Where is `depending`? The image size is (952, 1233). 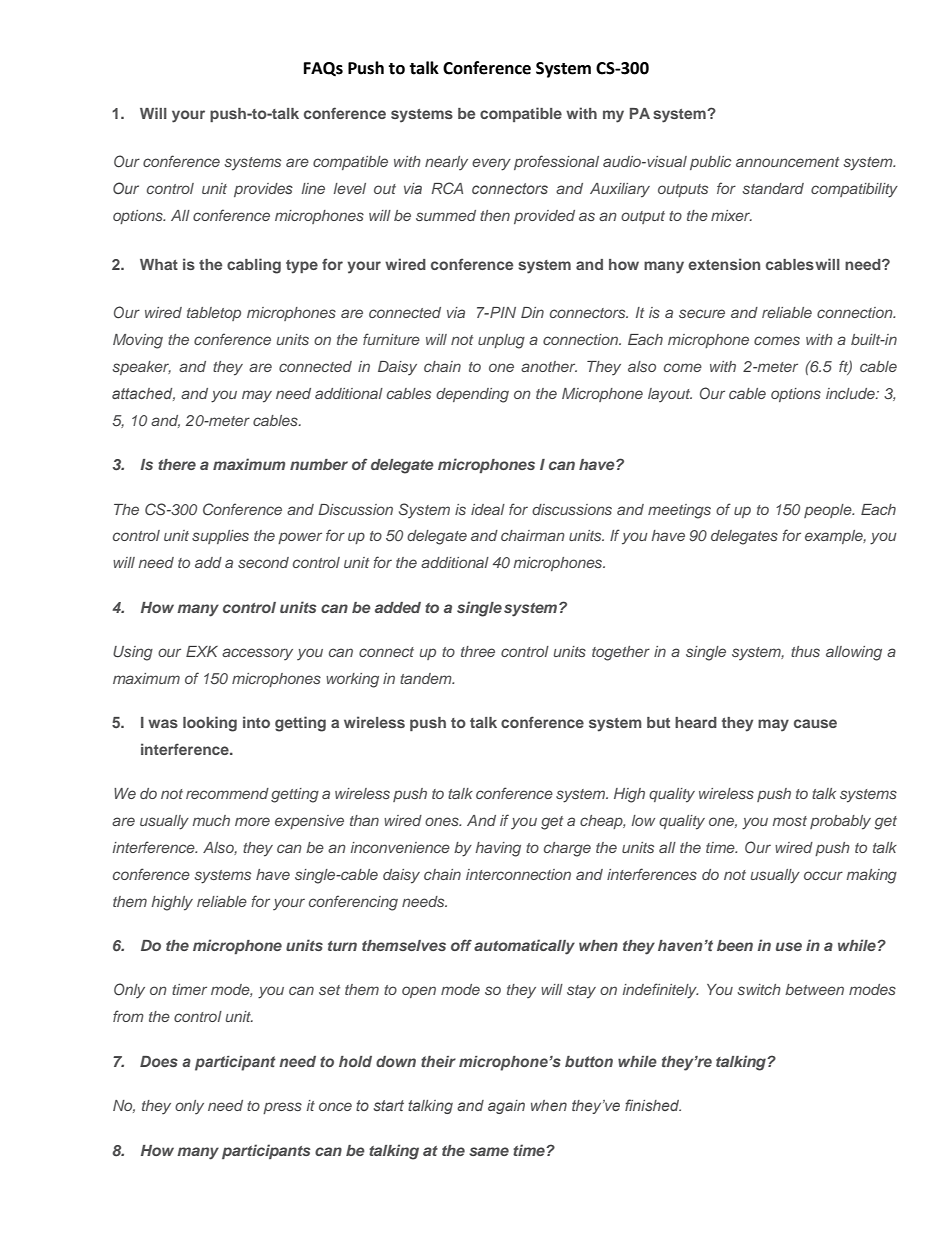
depending is located at coordinates (472, 395).
